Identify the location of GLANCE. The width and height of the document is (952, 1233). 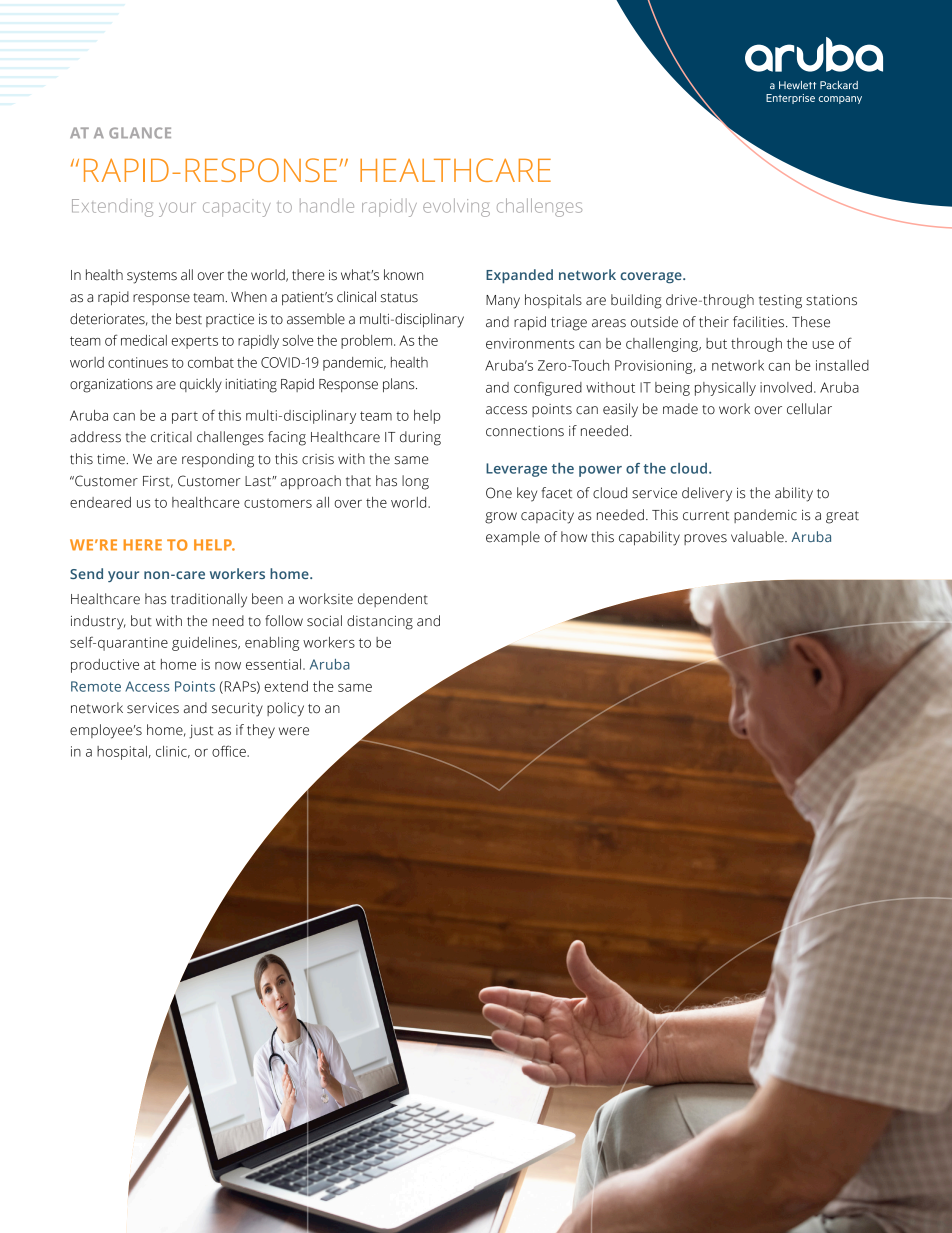
(140, 133).
